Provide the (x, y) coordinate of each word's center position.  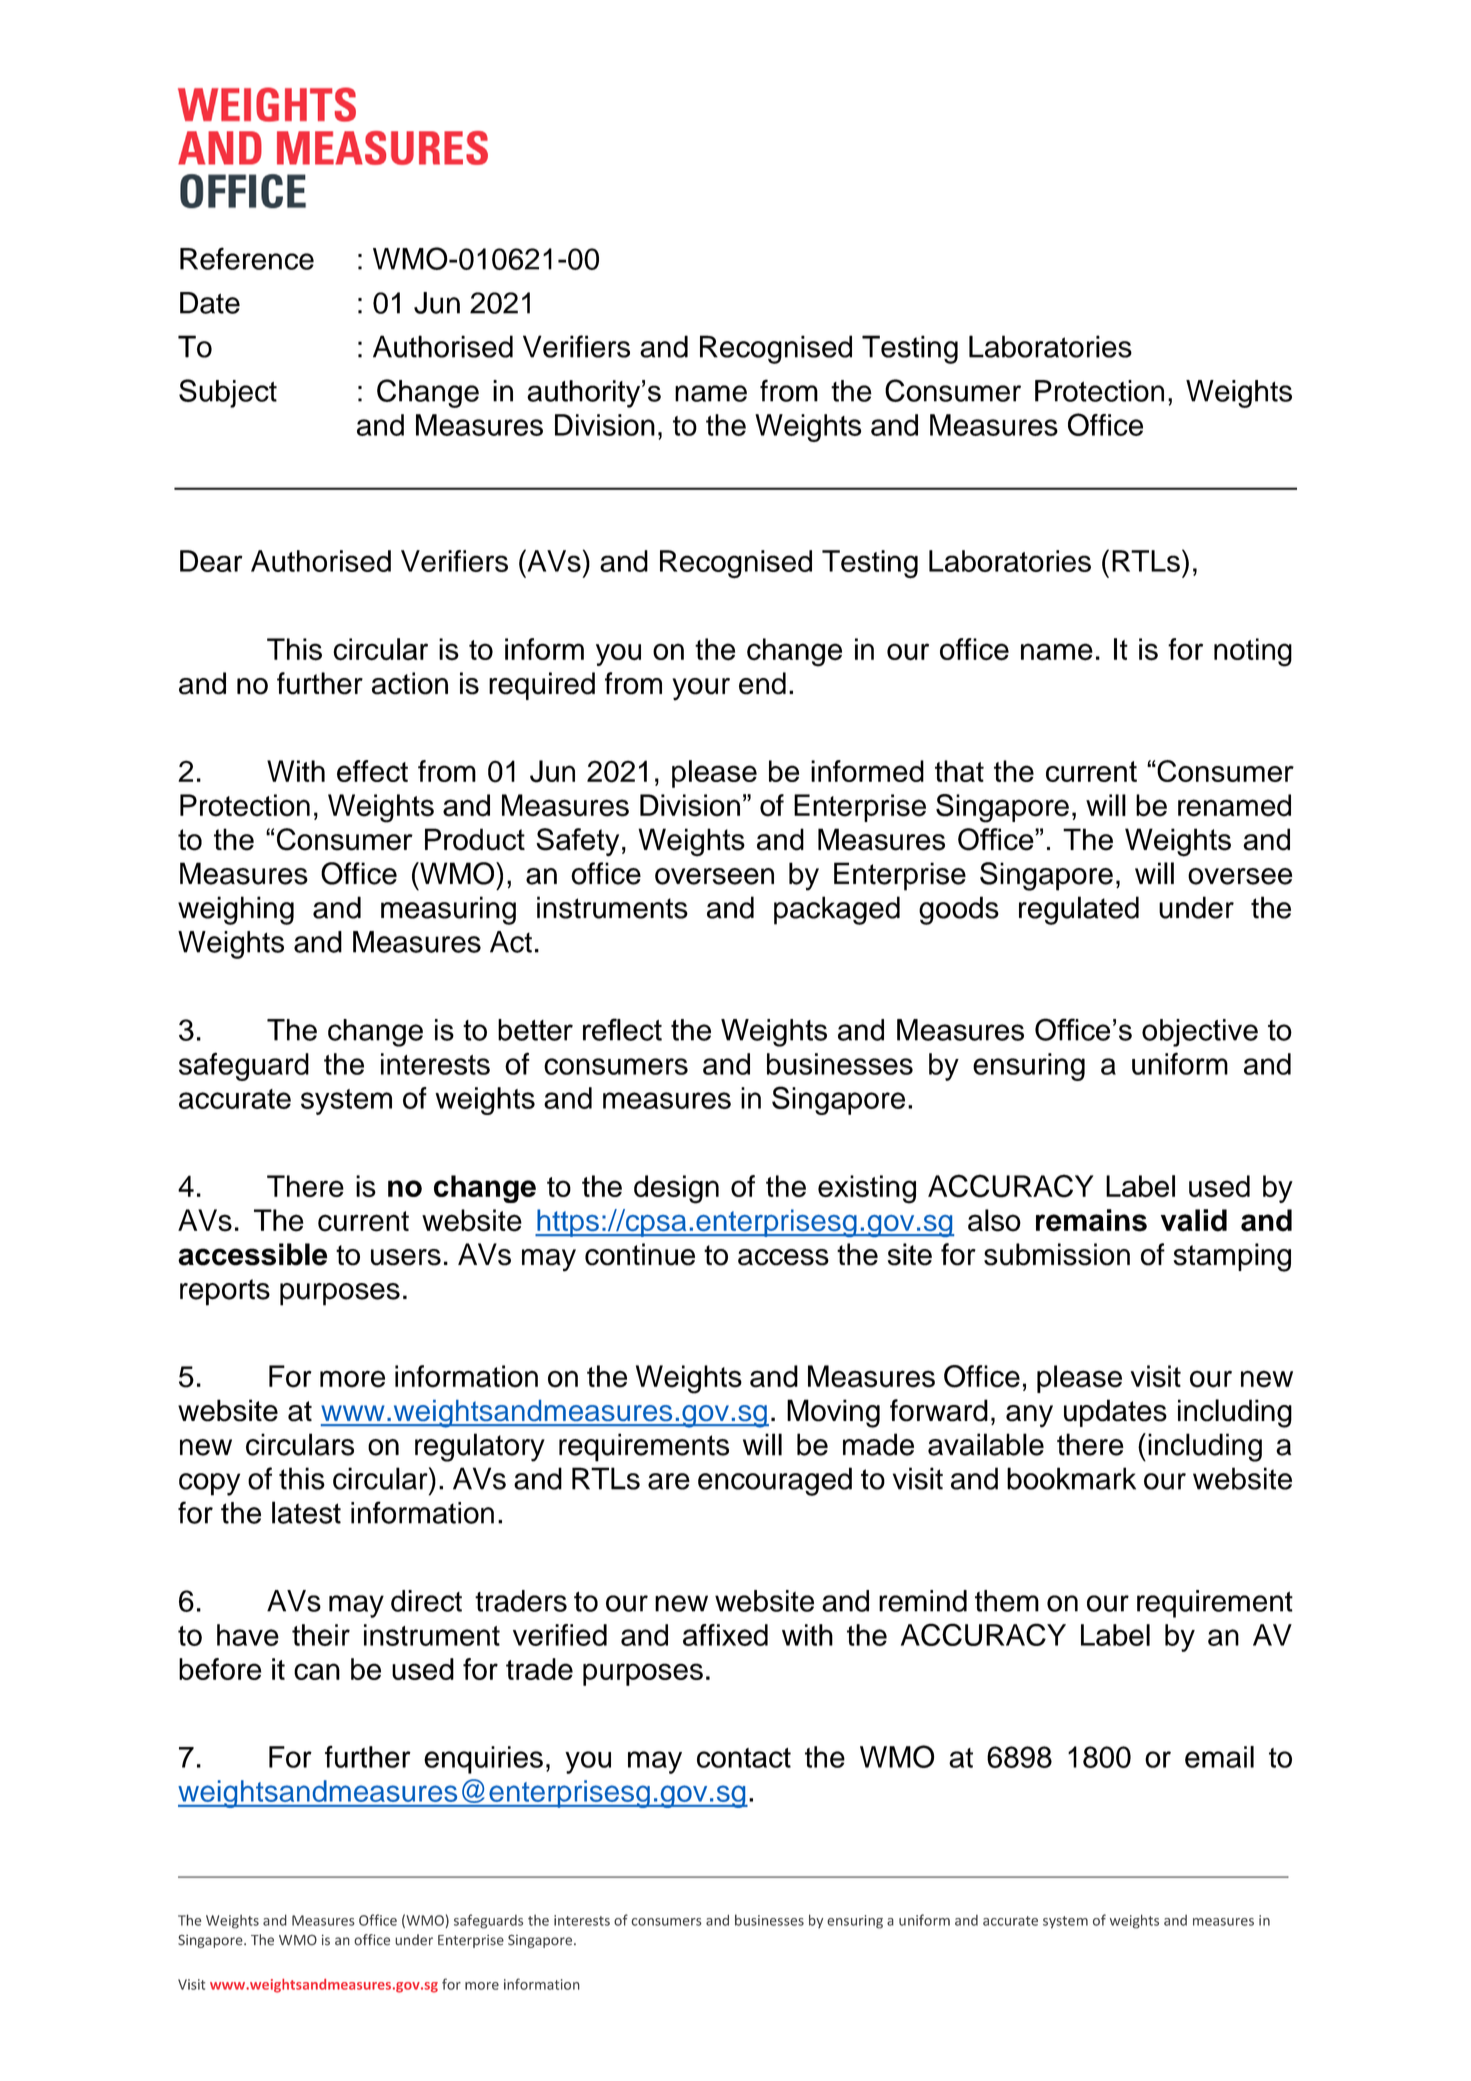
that (959, 771)
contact (744, 1758)
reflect (622, 1029)
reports (225, 1292)
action (410, 683)
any (1029, 1416)
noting (1253, 652)
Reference (247, 258)
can (317, 1671)
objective (1200, 1033)
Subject (228, 393)
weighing (236, 910)
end (762, 683)
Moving (833, 1413)
